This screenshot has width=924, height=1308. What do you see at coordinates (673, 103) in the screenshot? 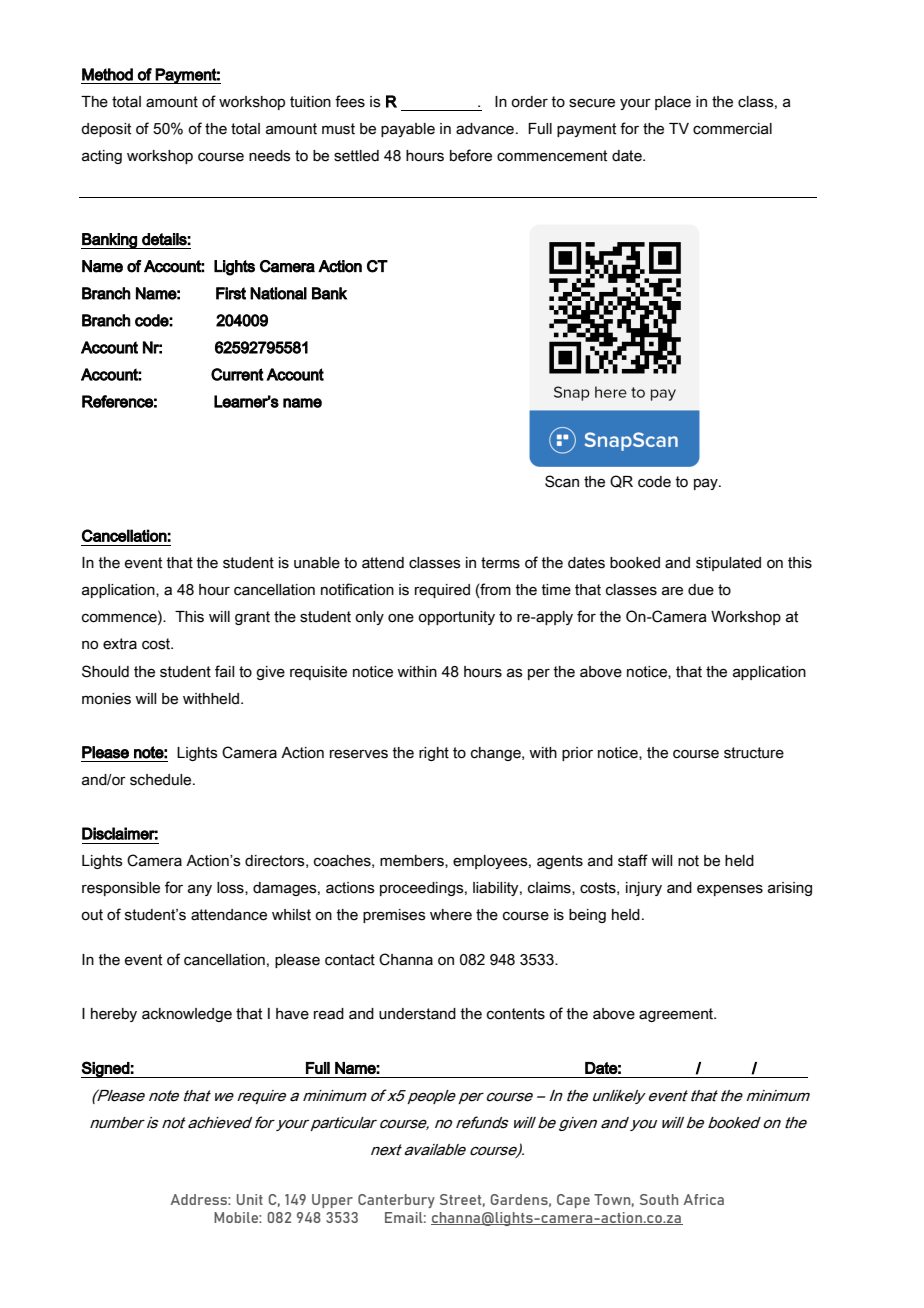
I see `place` at bounding box center [673, 103].
